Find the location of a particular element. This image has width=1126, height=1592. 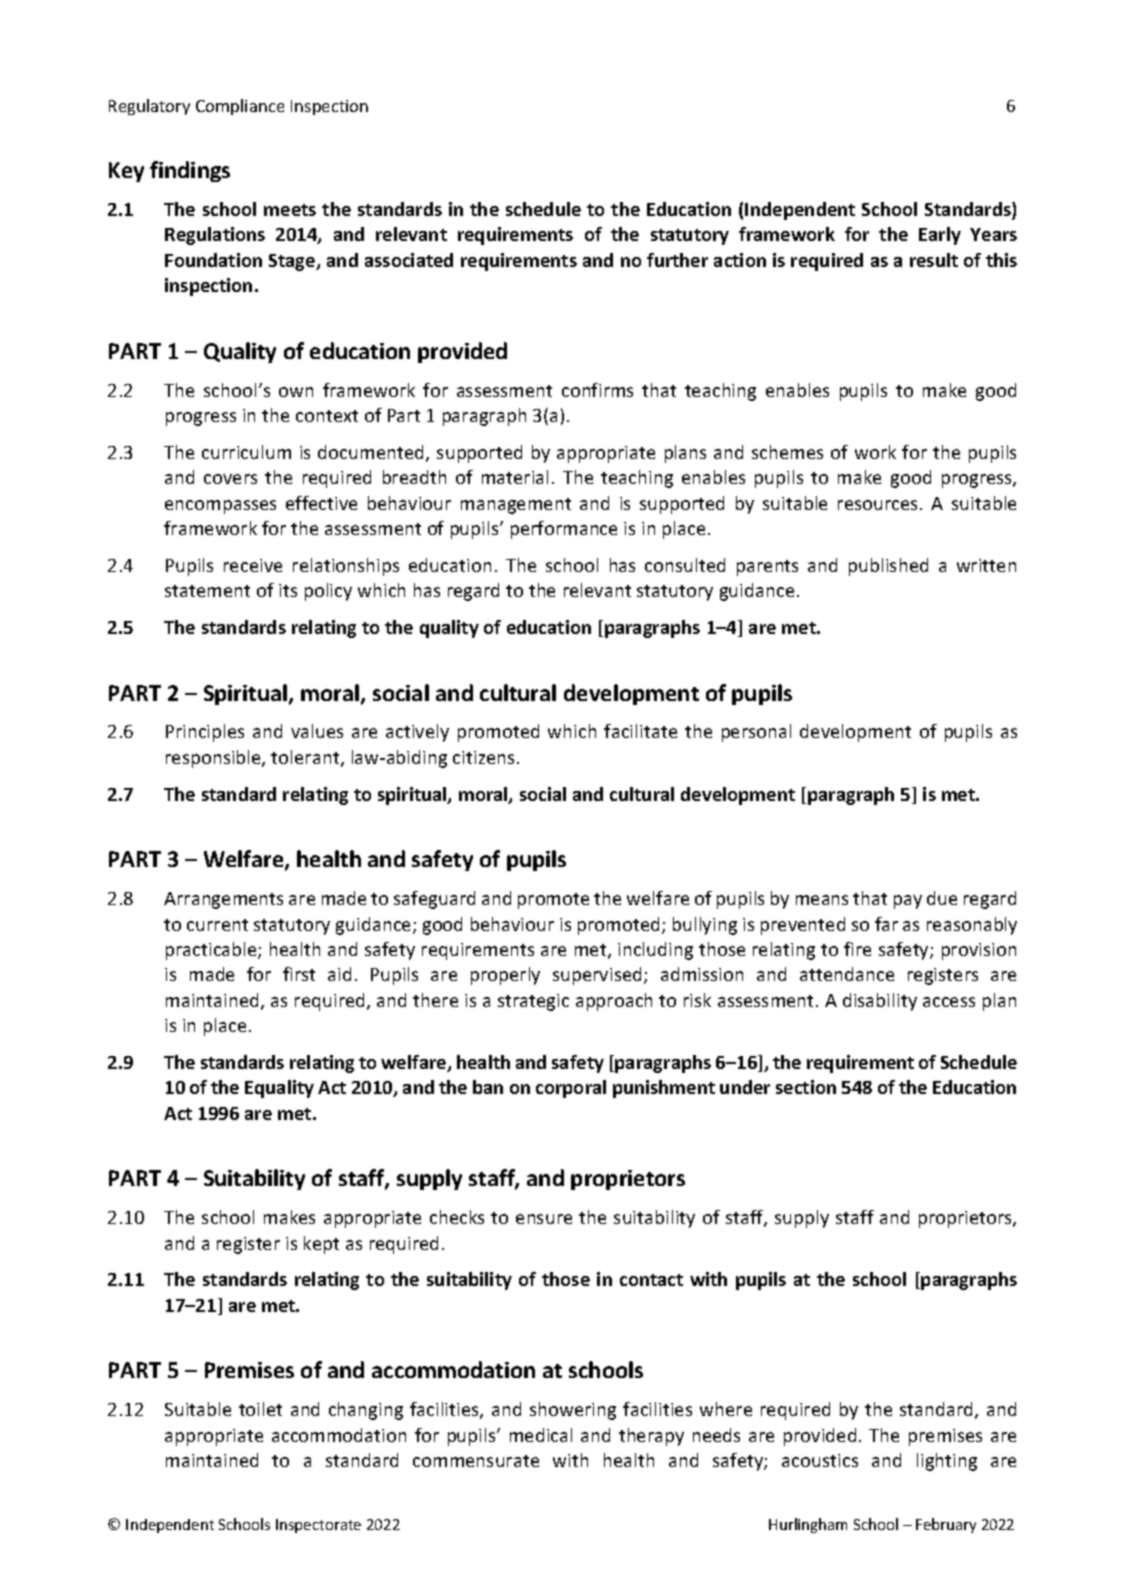

toilet is located at coordinates (260, 1409).
